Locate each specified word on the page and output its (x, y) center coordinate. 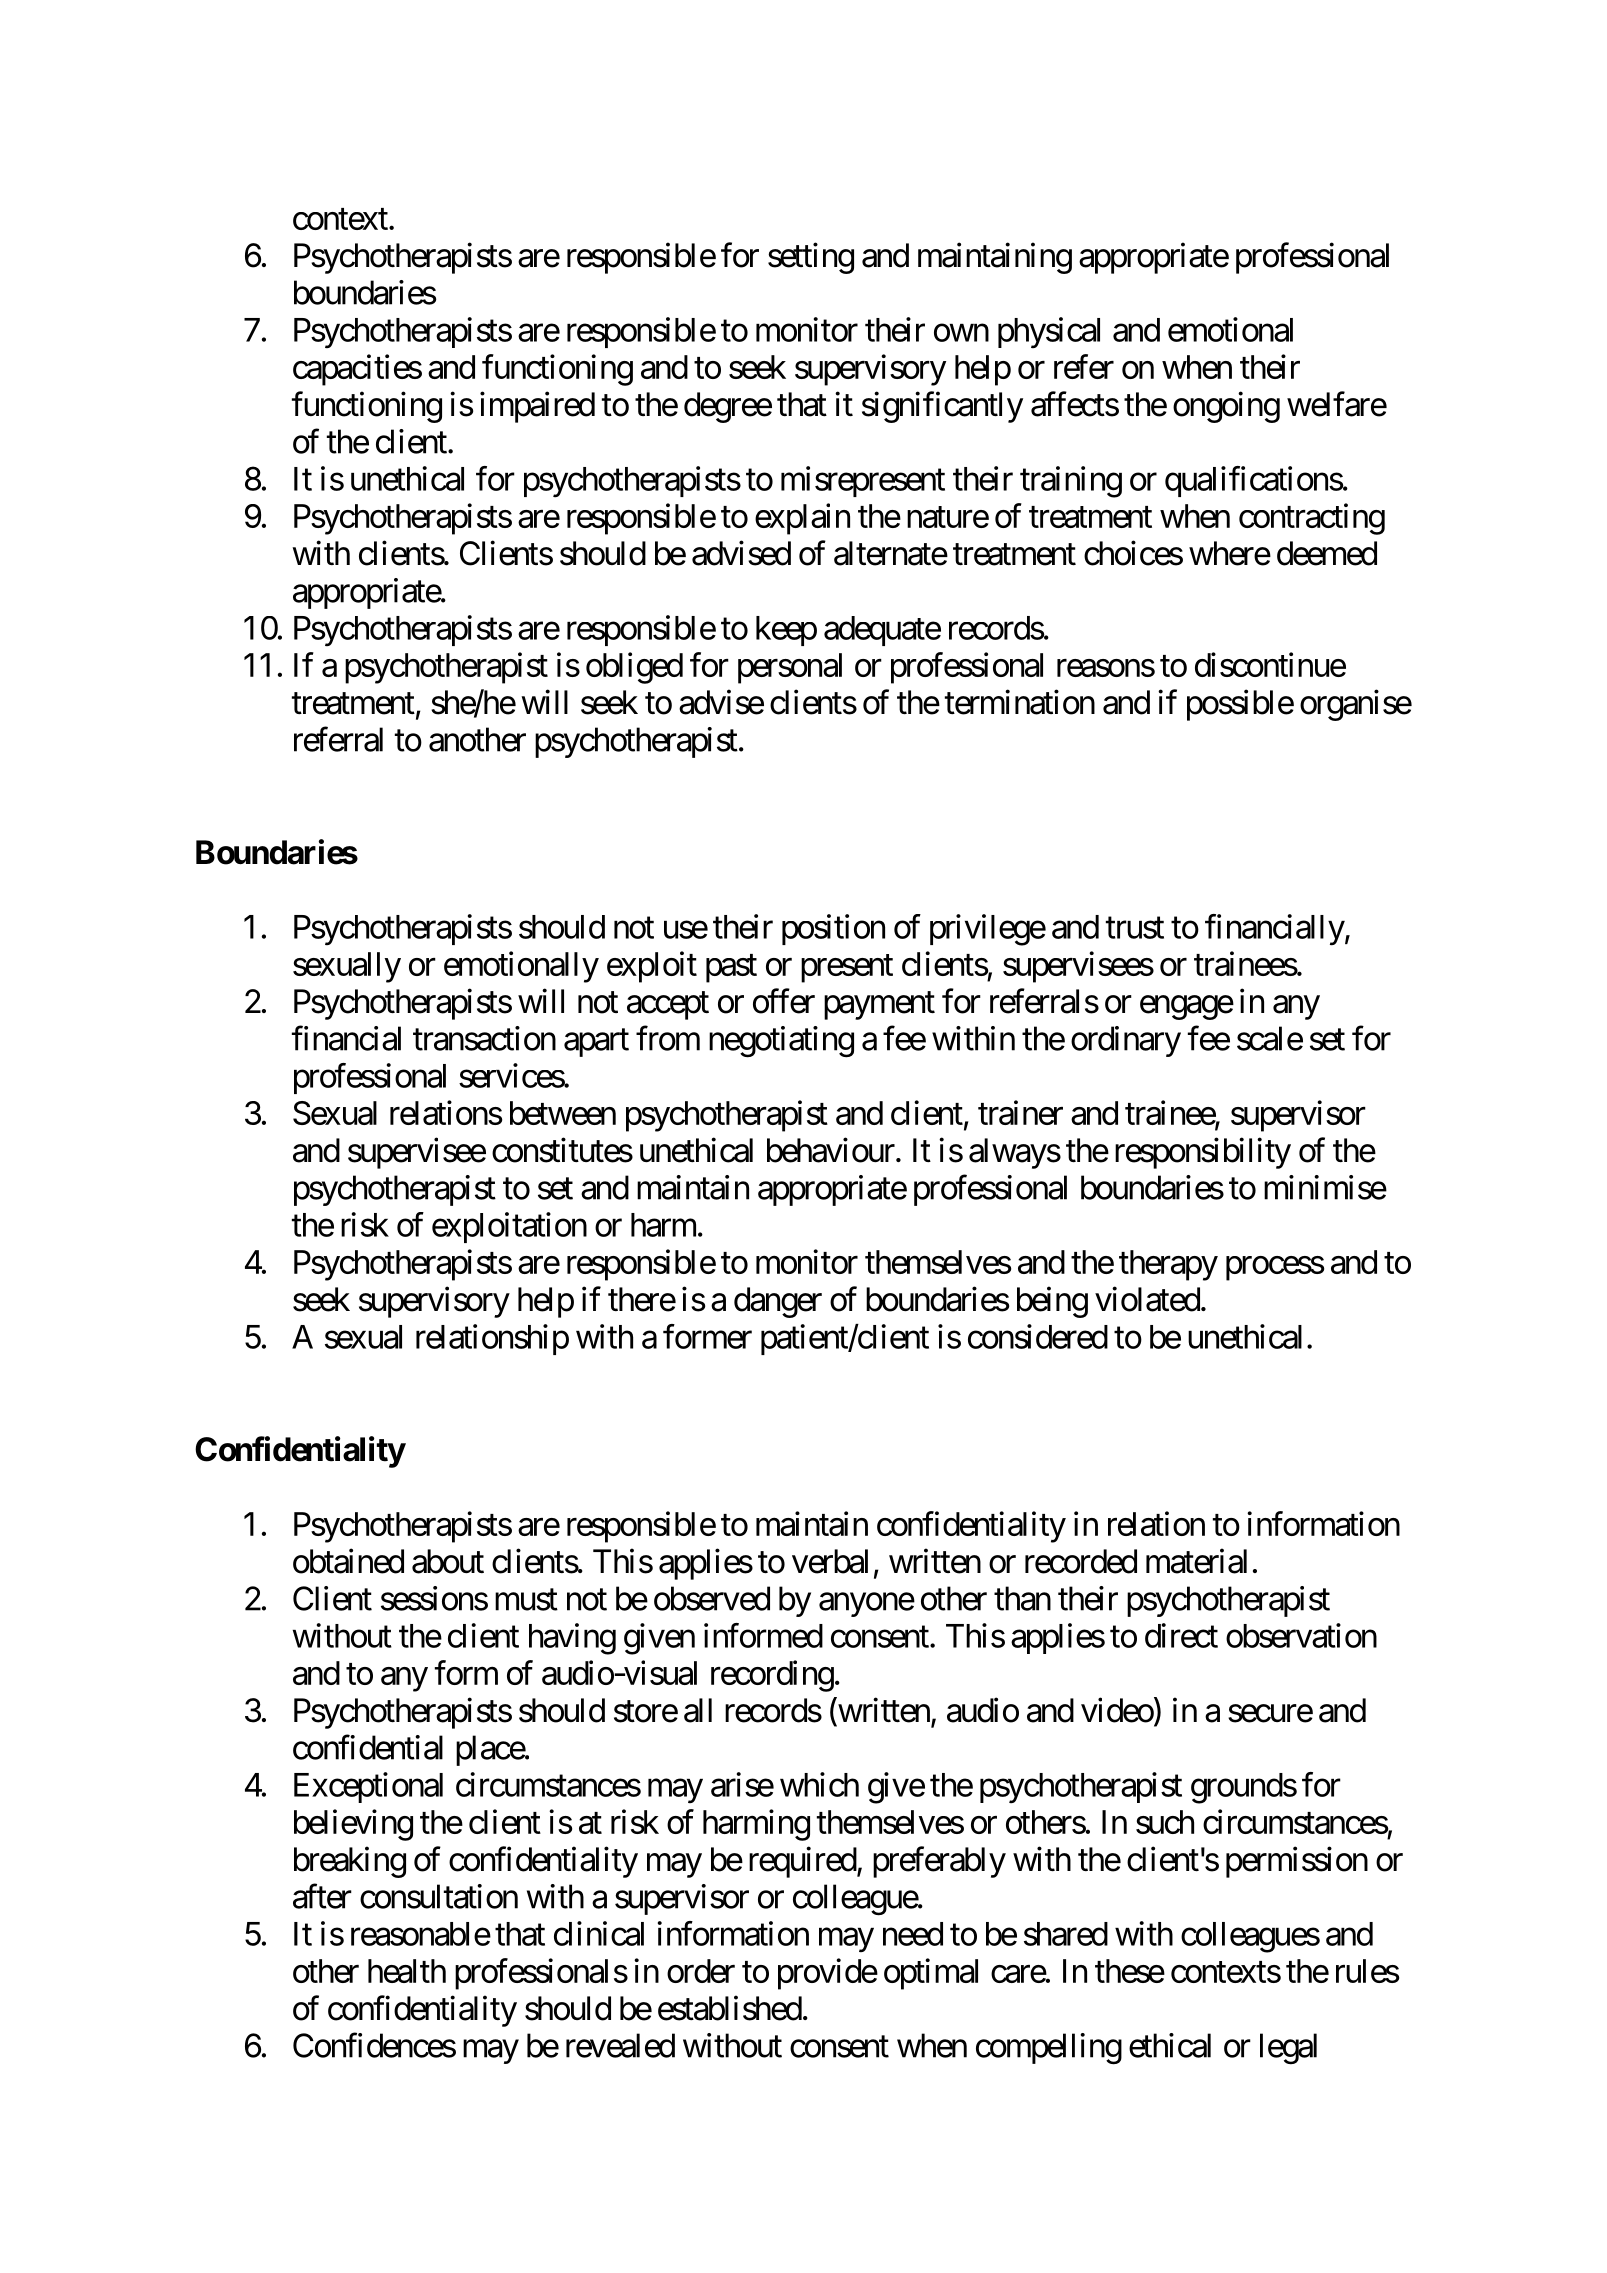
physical (1049, 332)
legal (1288, 2048)
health (407, 1971)
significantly (942, 407)
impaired (537, 407)
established (730, 2008)
